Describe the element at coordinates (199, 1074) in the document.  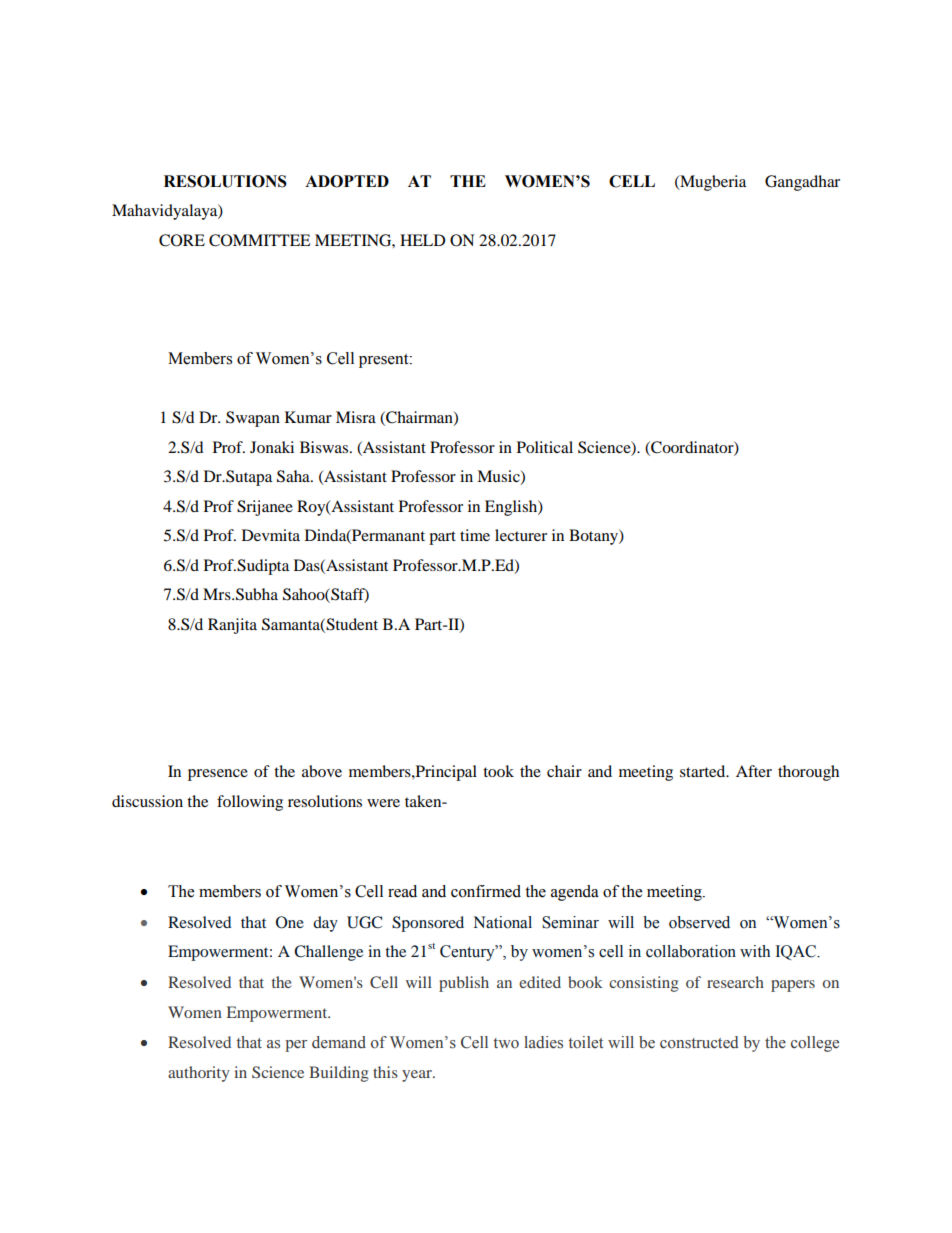
I see `authority` at that location.
